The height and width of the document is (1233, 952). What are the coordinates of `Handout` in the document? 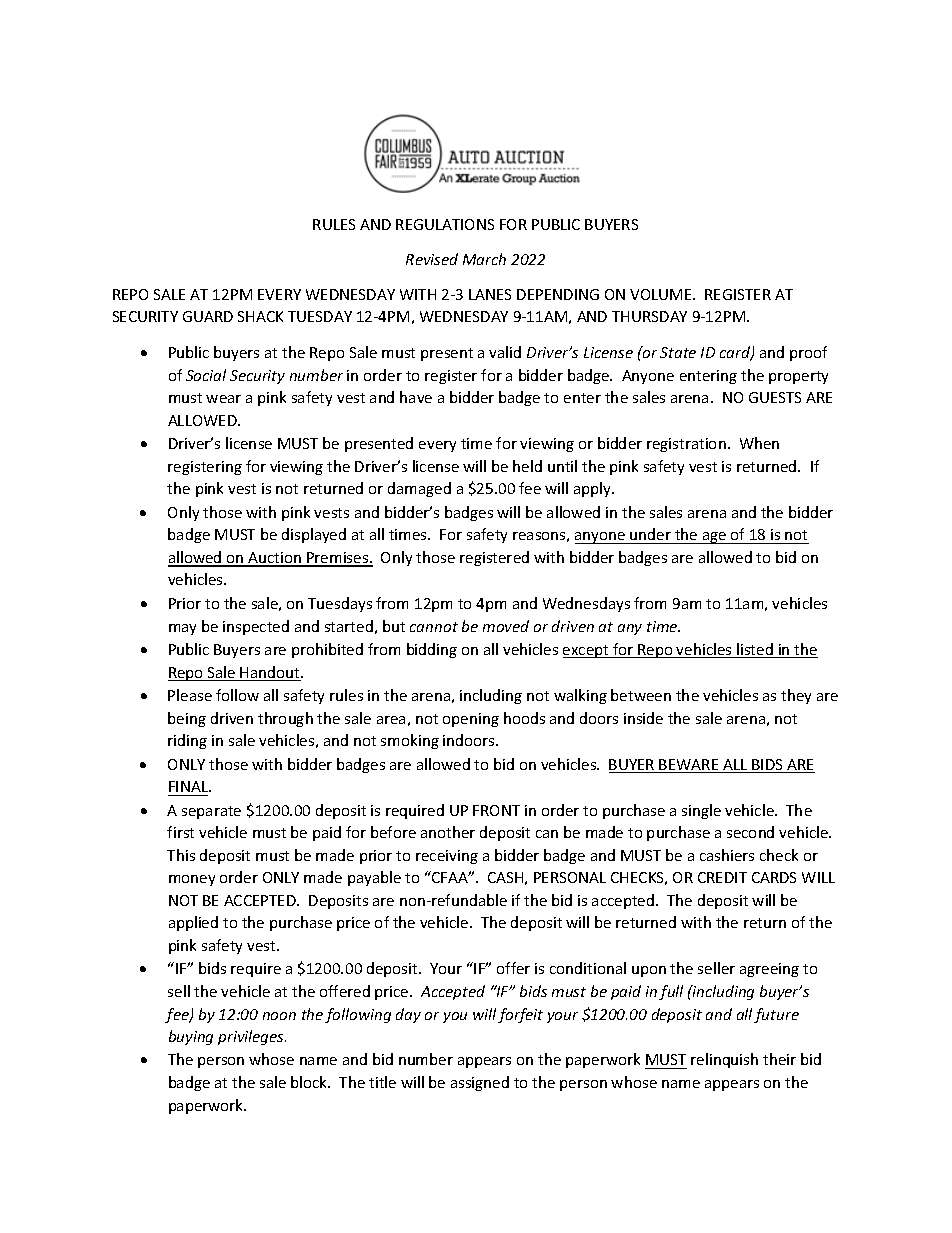 It's located at (270, 673).
